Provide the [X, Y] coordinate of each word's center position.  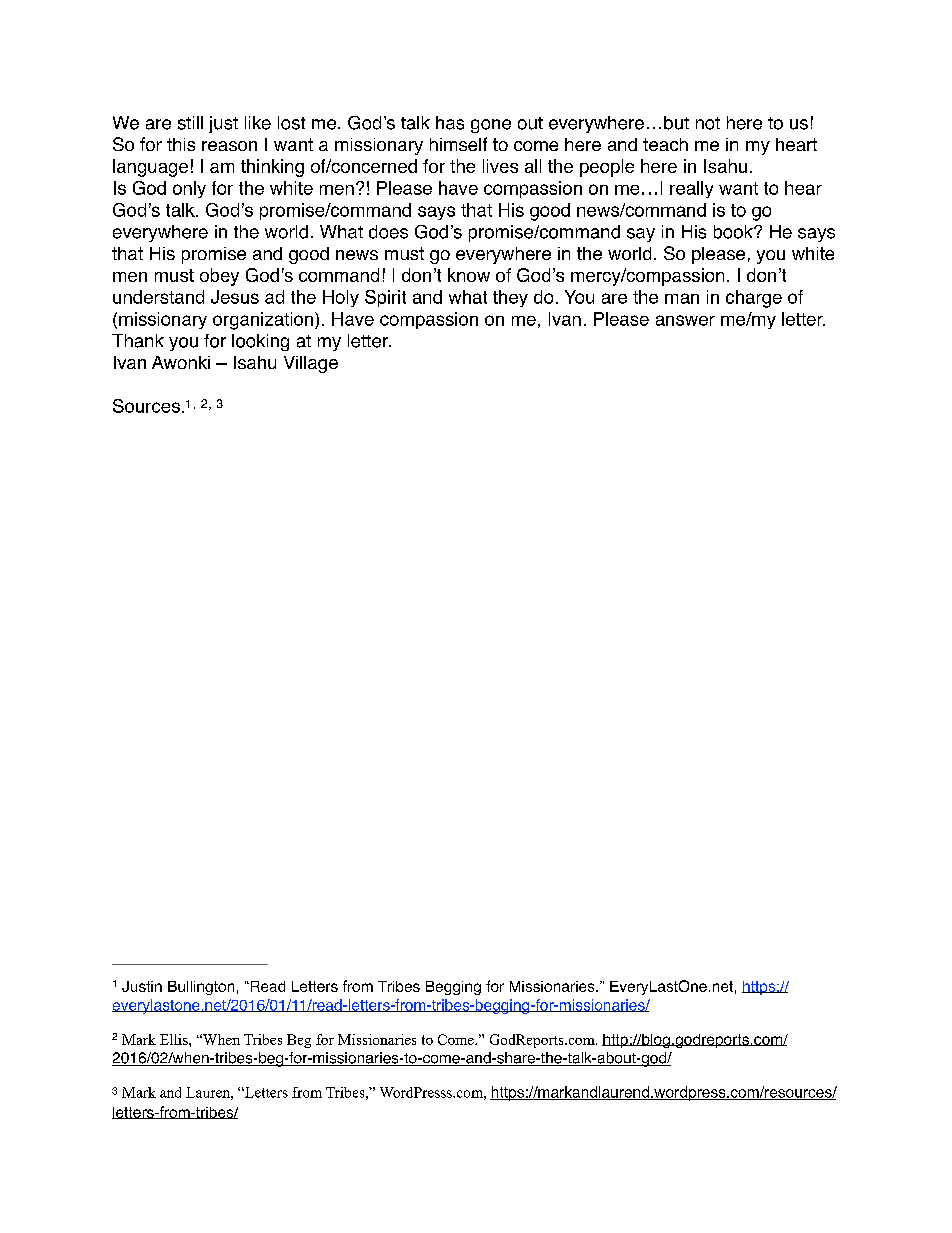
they [510, 298]
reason [229, 146]
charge [754, 299]
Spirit [385, 298]
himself [458, 144]
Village [311, 364]
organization [264, 321]
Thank [138, 341]
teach [665, 144]
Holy [341, 298]
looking [260, 342]
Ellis [175, 1039]
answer [685, 320]
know [469, 275]
